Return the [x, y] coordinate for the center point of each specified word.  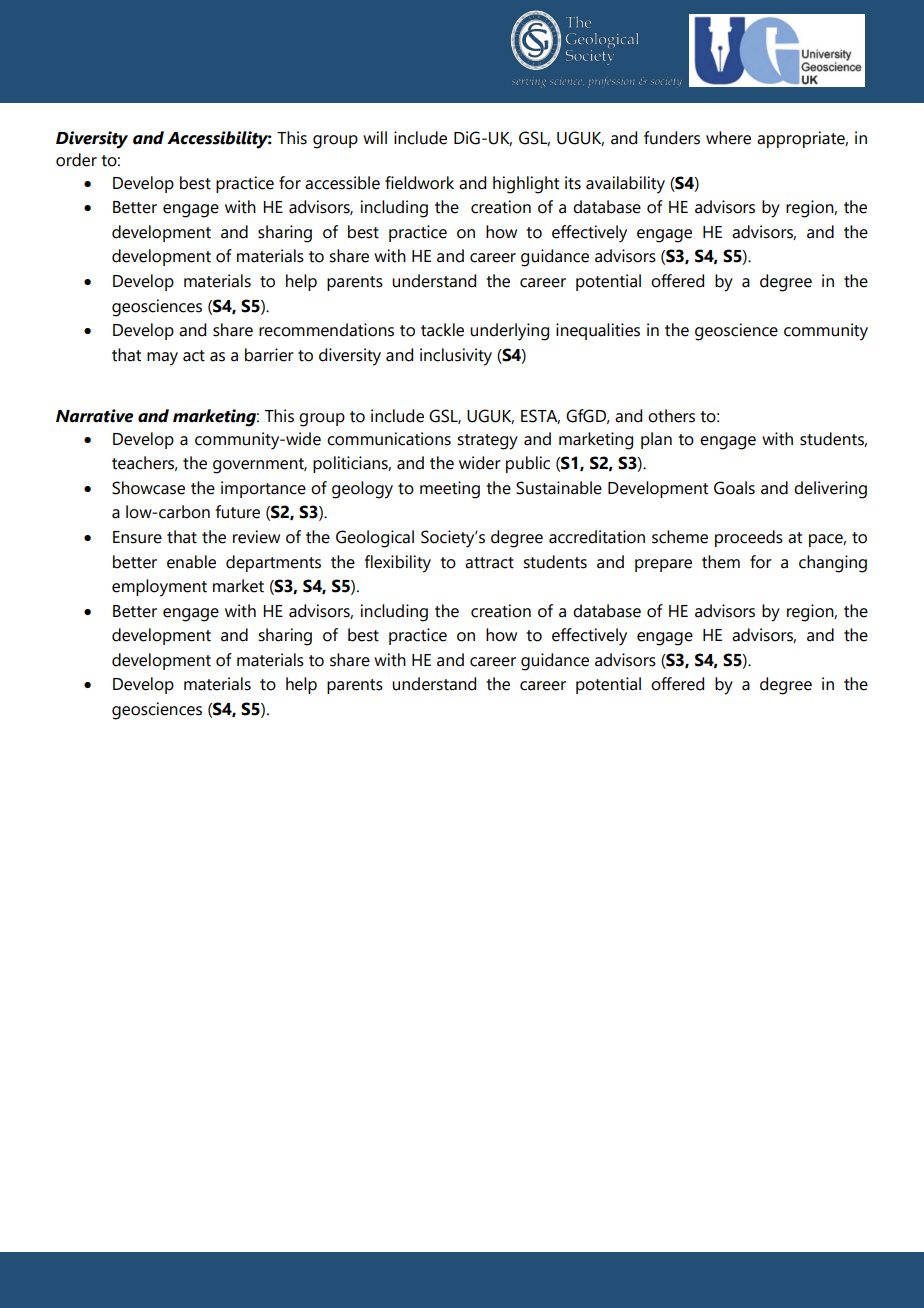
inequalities [598, 331]
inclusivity [456, 357]
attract [489, 563]
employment [159, 588]
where [728, 138]
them [721, 562]
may [162, 359]
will [375, 137]
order [76, 160]
